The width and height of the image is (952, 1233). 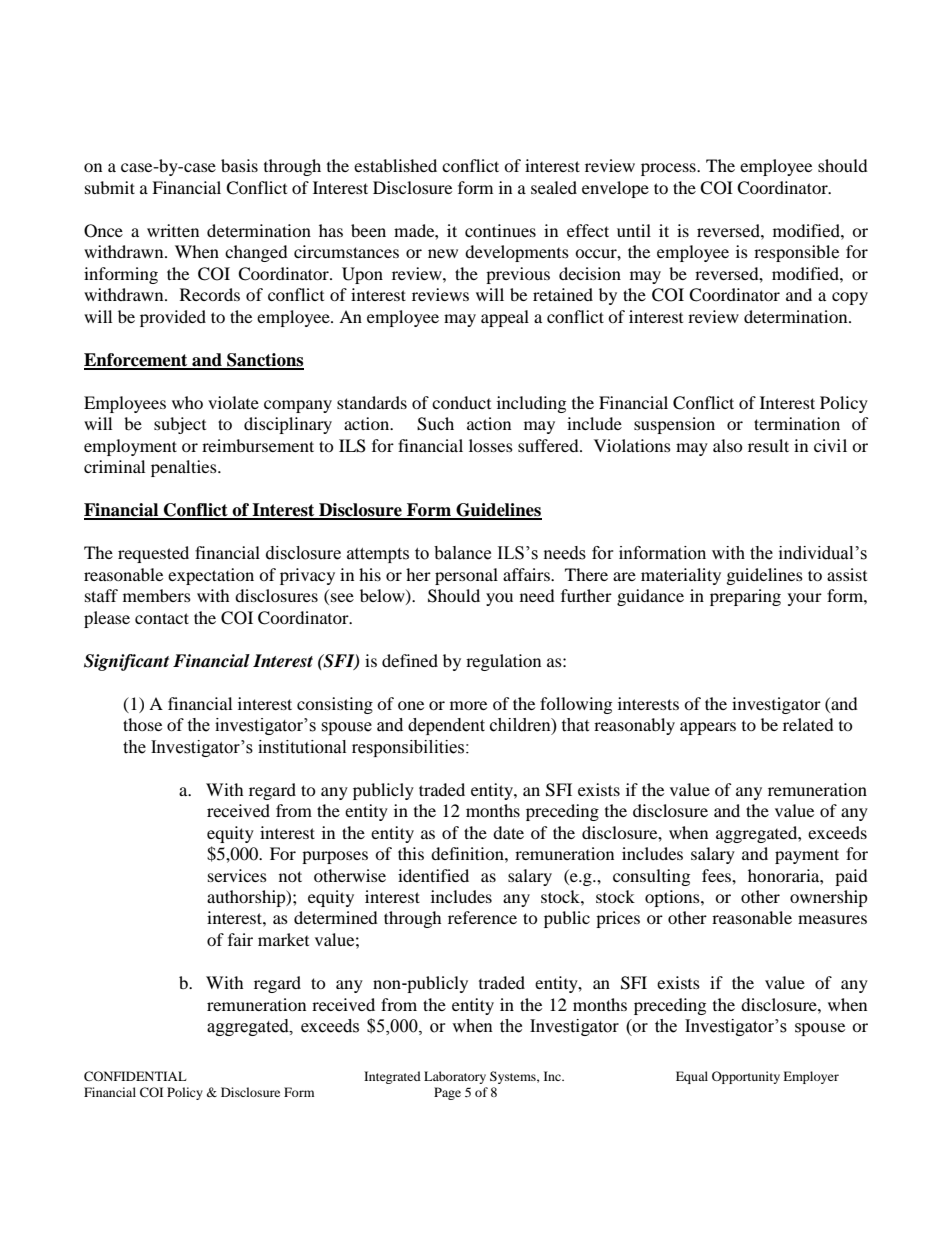 I want to click on contact, so click(x=162, y=618).
